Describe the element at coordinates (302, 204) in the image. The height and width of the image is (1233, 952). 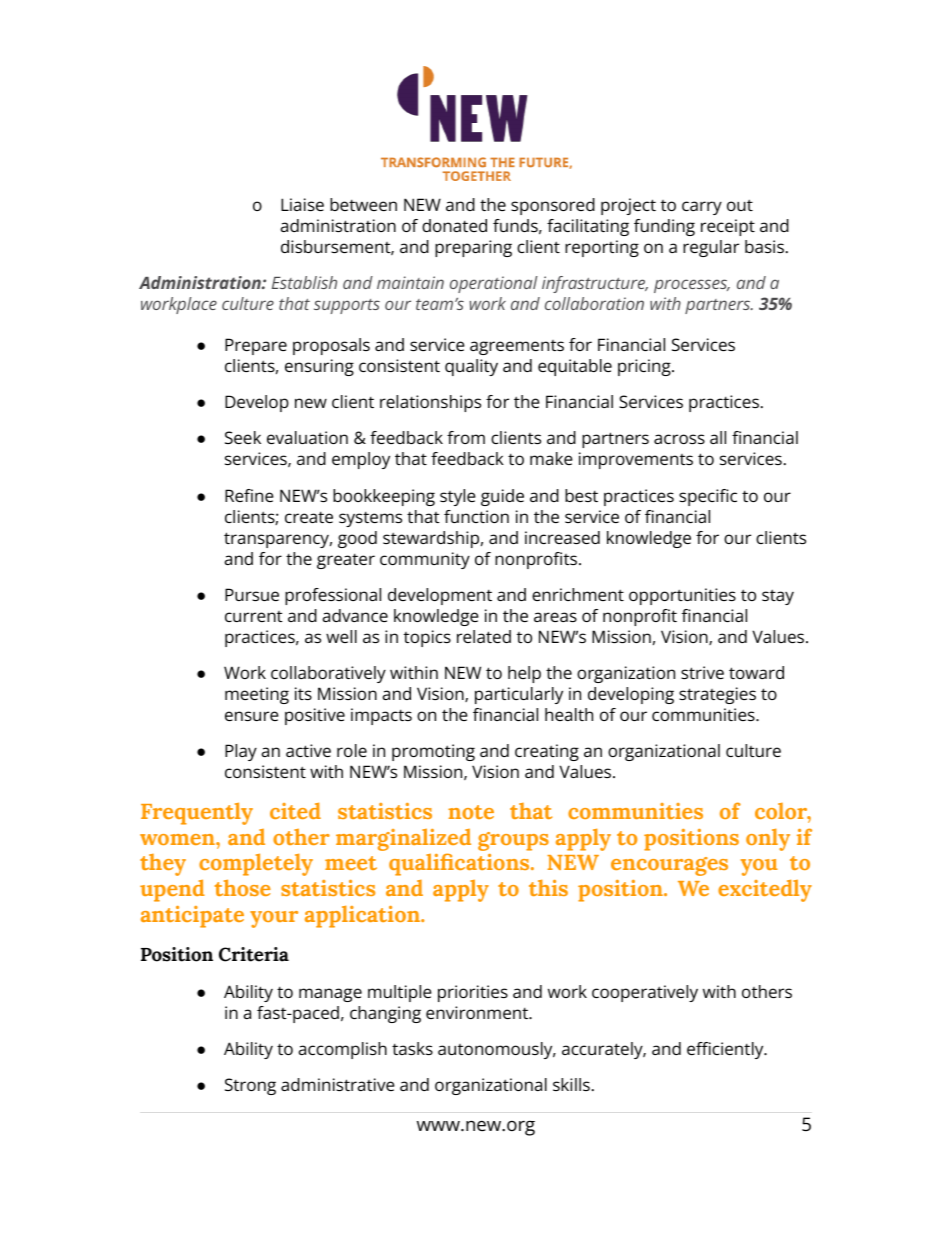
I see `Liaise` at that location.
